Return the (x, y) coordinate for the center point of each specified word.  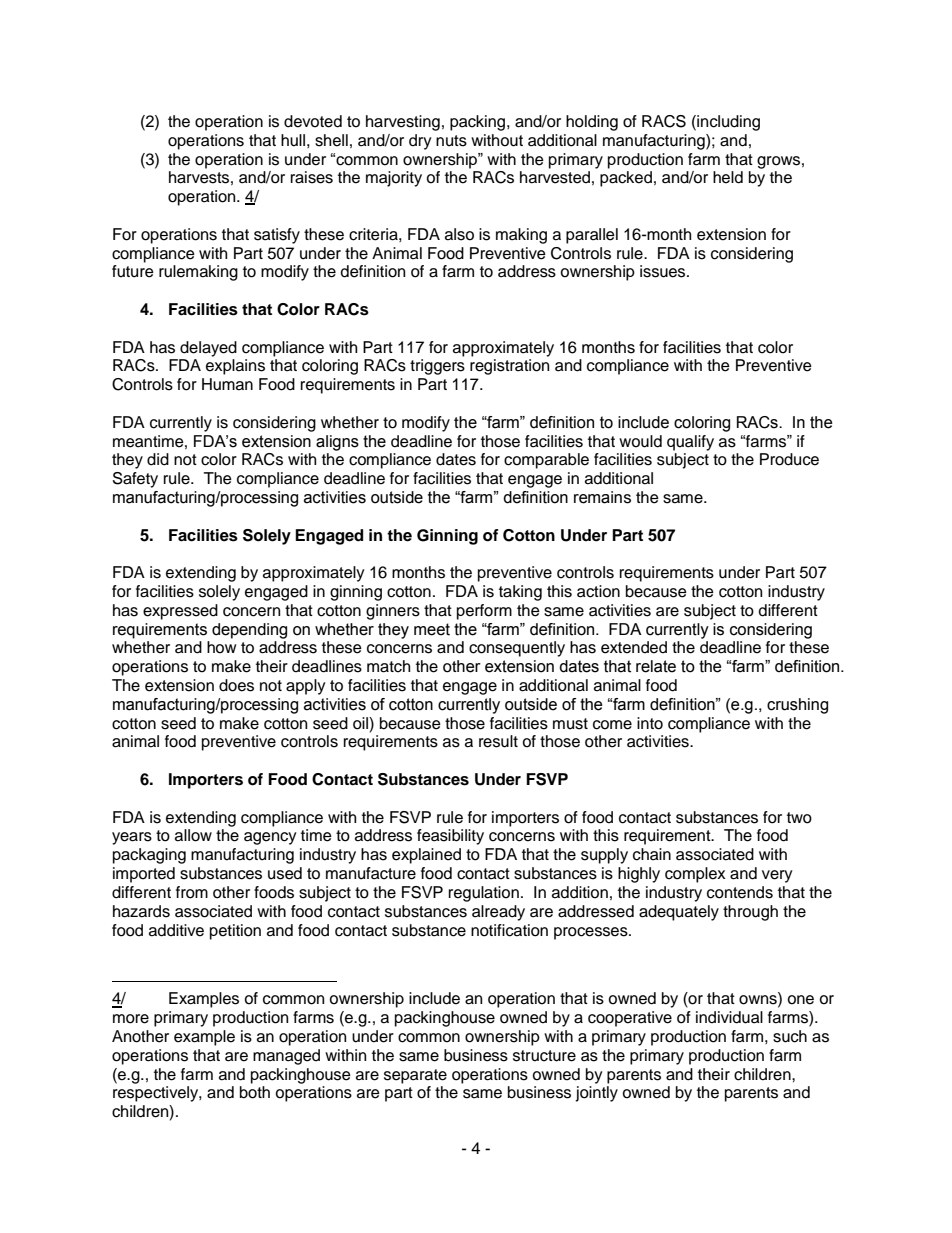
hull (293, 140)
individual (729, 1017)
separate (415, 1076)
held (728, 177)
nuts (451, 141)
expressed (180, 612)
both (255, 1092)
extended (634, 647)
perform (484, 612)
